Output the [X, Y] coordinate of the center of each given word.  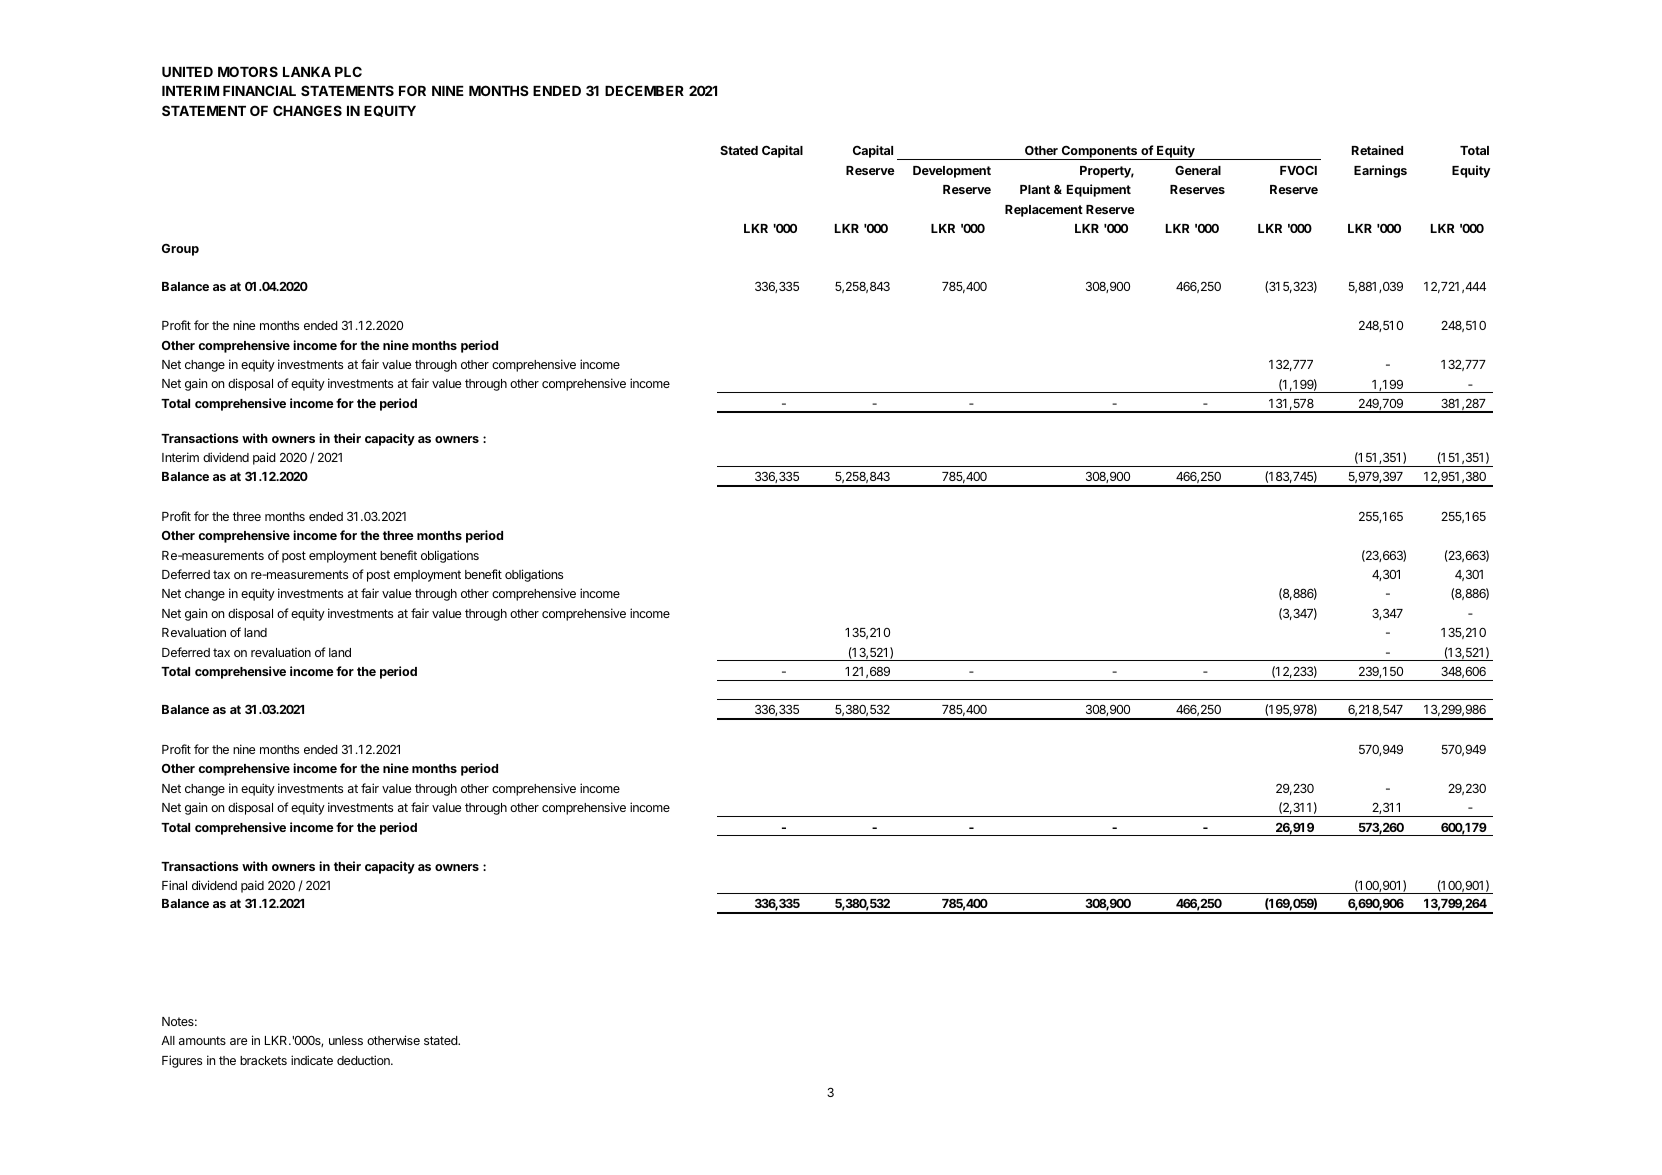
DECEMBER [644, 90]
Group [180, 250]
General [1198, 170]
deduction [364, 1060]
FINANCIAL [259, 90]
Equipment [1099, 190]
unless [346, 1040]
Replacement [1044, 211]
